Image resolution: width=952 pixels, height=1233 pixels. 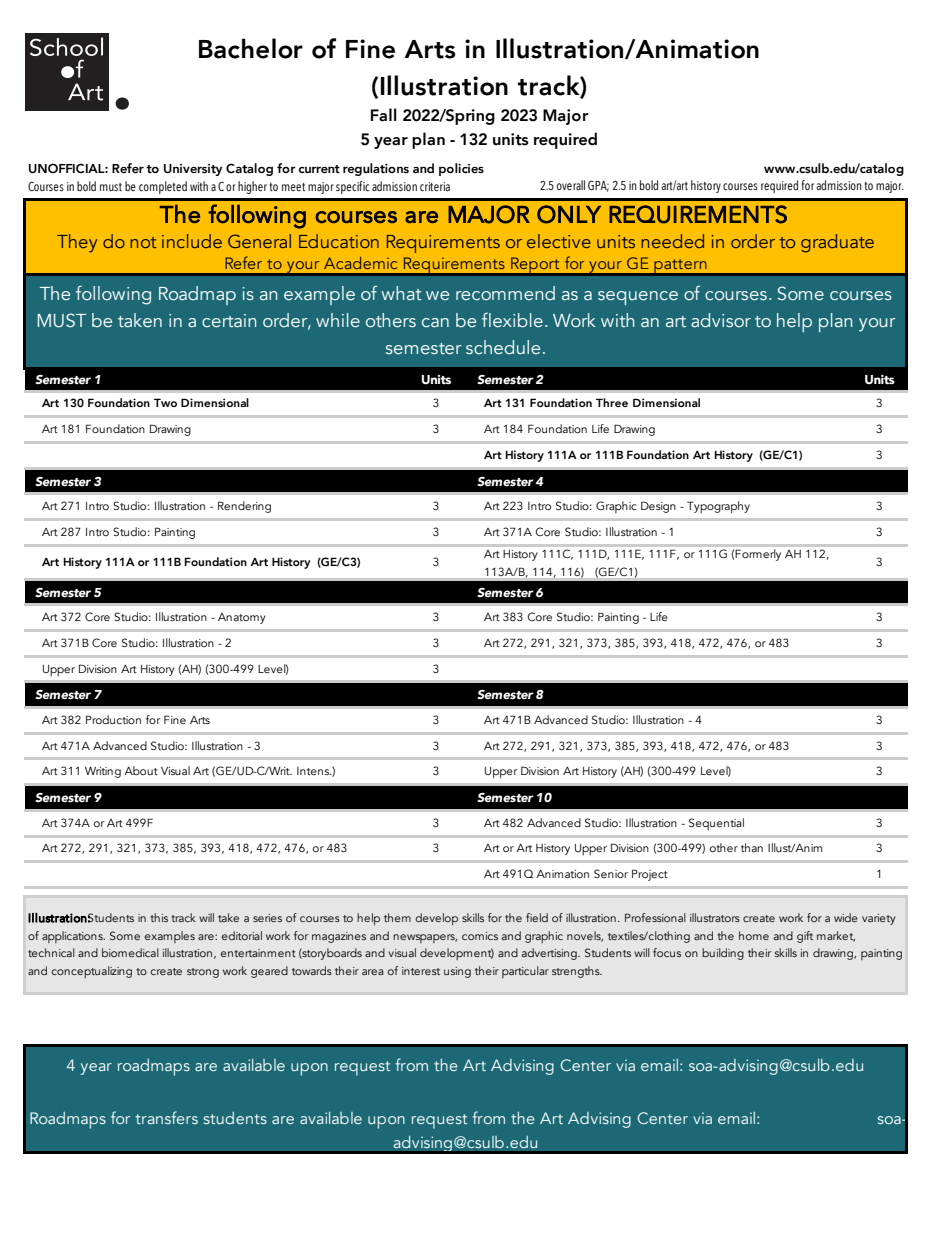 What do you see at coordinates (435, 323) in the screenshot?
I see `can` at bounding box center [435, 323].
